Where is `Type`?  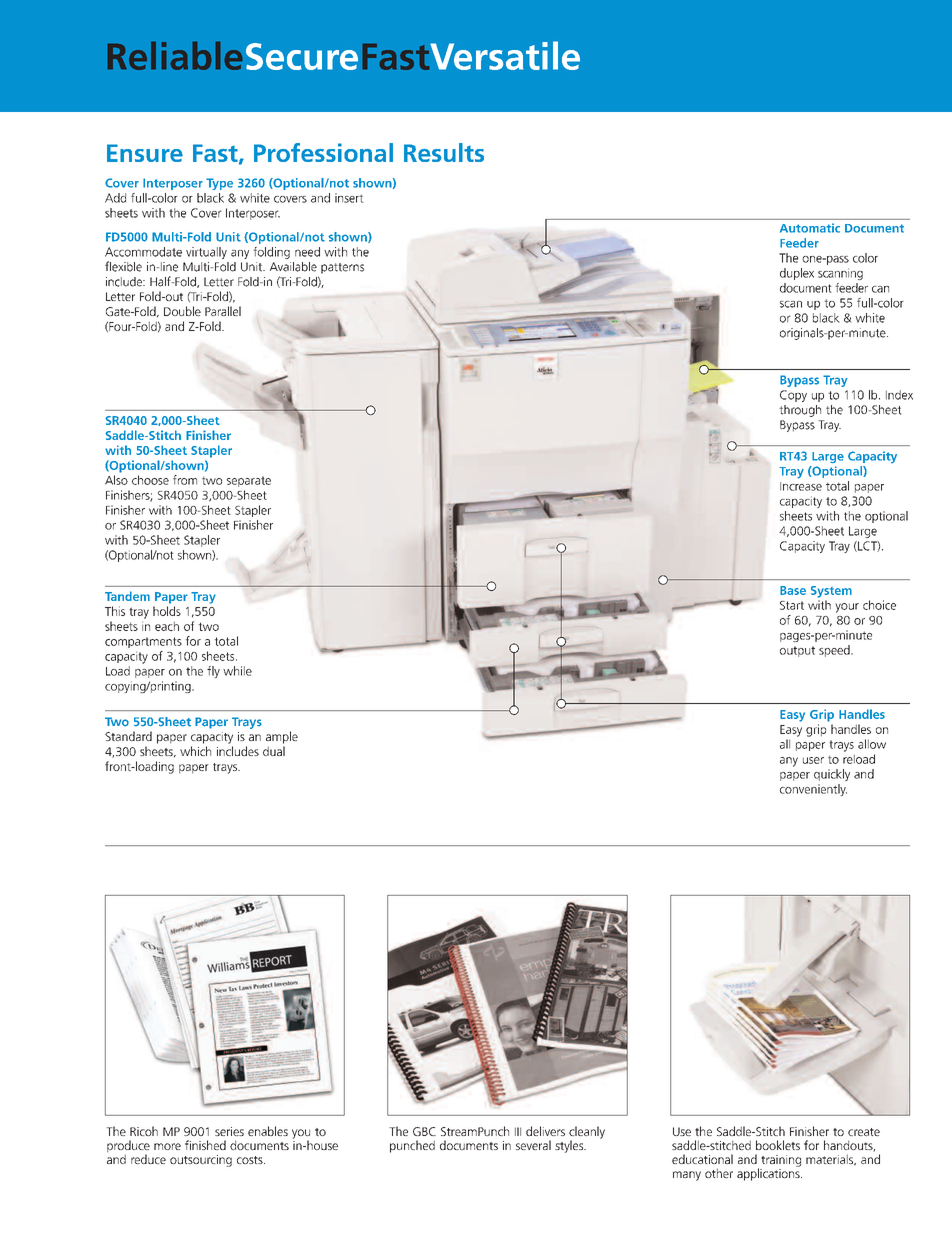
Type is located at coordinates (219, 184).
